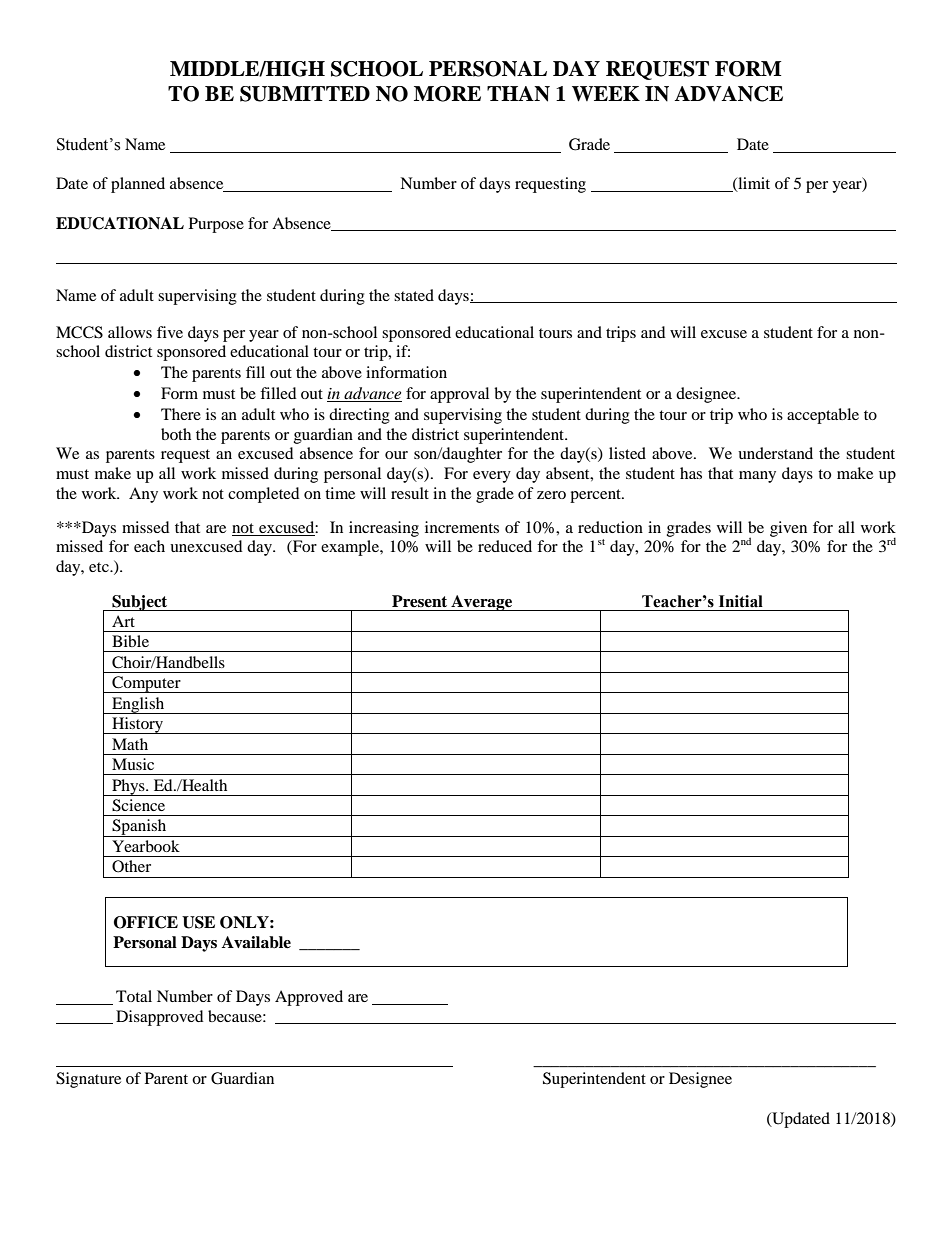  What do you see at coordinates (138, 185) in the image?
I see `planned` at bounding box center [138, 185].
